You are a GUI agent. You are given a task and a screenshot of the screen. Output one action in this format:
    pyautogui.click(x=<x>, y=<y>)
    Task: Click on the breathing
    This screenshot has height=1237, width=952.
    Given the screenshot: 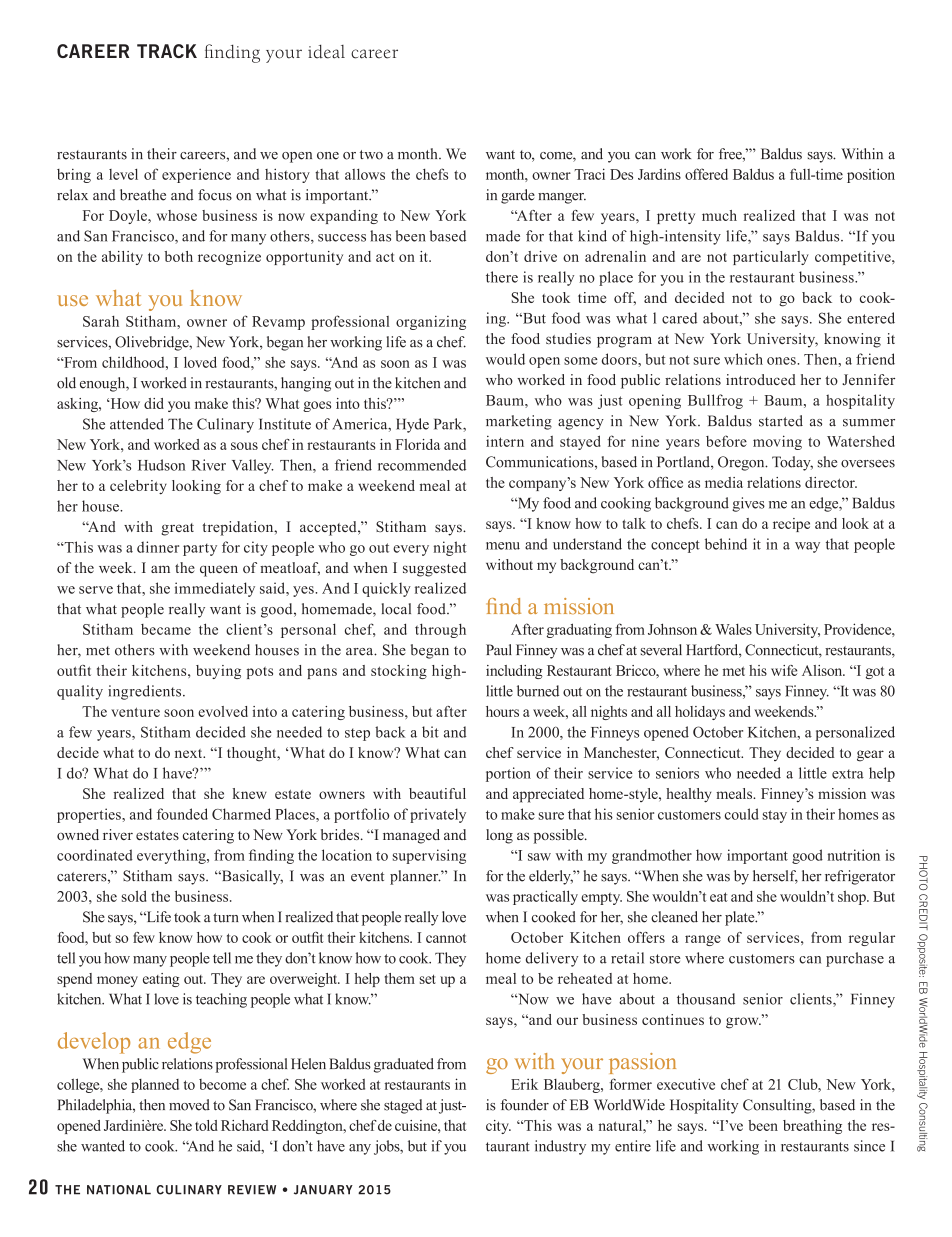 What is the action you would take?
    pyautogui.click(x=812, y=1127)
